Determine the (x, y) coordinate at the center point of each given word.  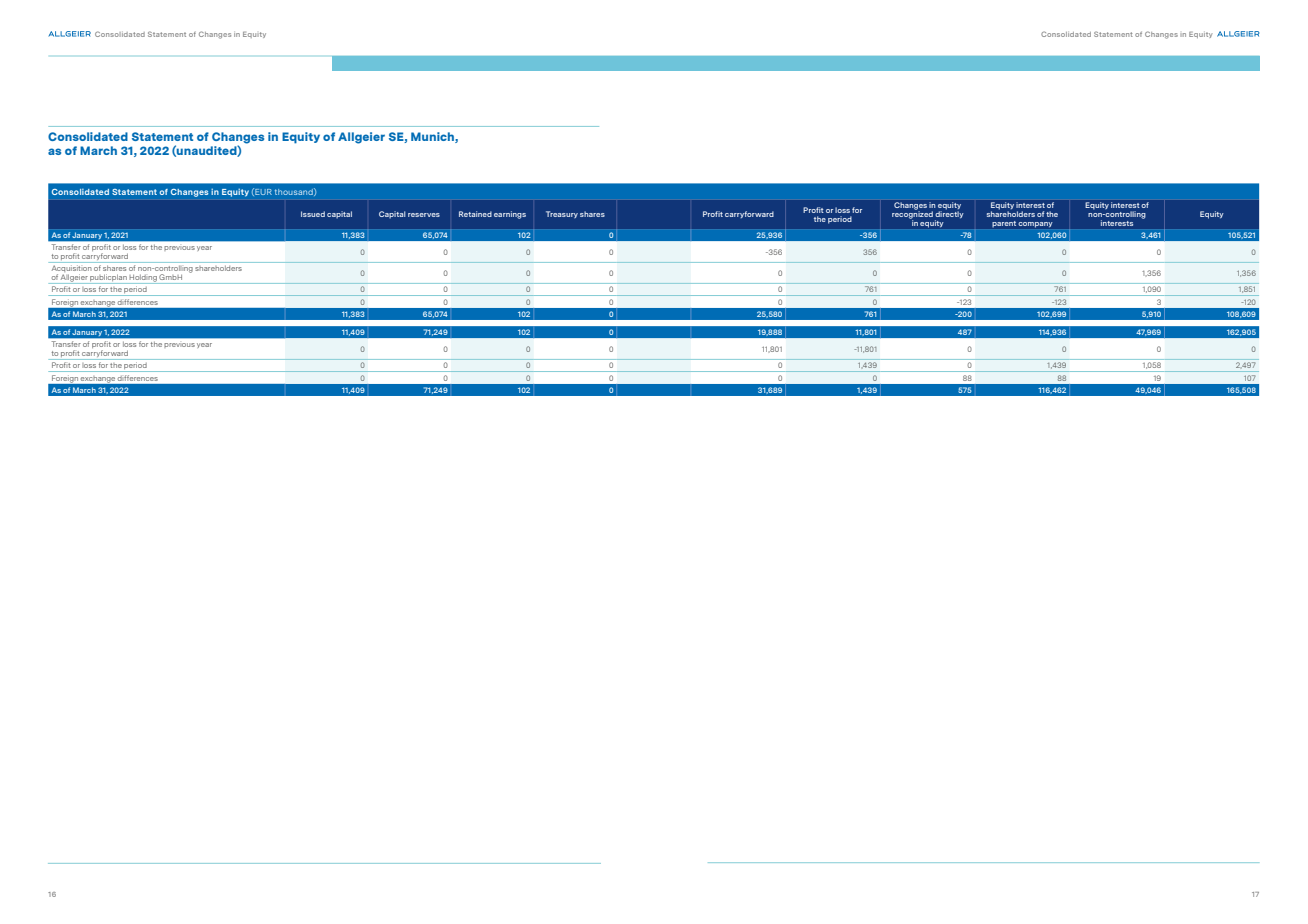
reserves (424, 215)
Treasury (562, 214)
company (1035, 224)
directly (949, 215)
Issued (313, 214)
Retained (475, 214)
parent (1004, 224)
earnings (510, 215)
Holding (143, 279)
